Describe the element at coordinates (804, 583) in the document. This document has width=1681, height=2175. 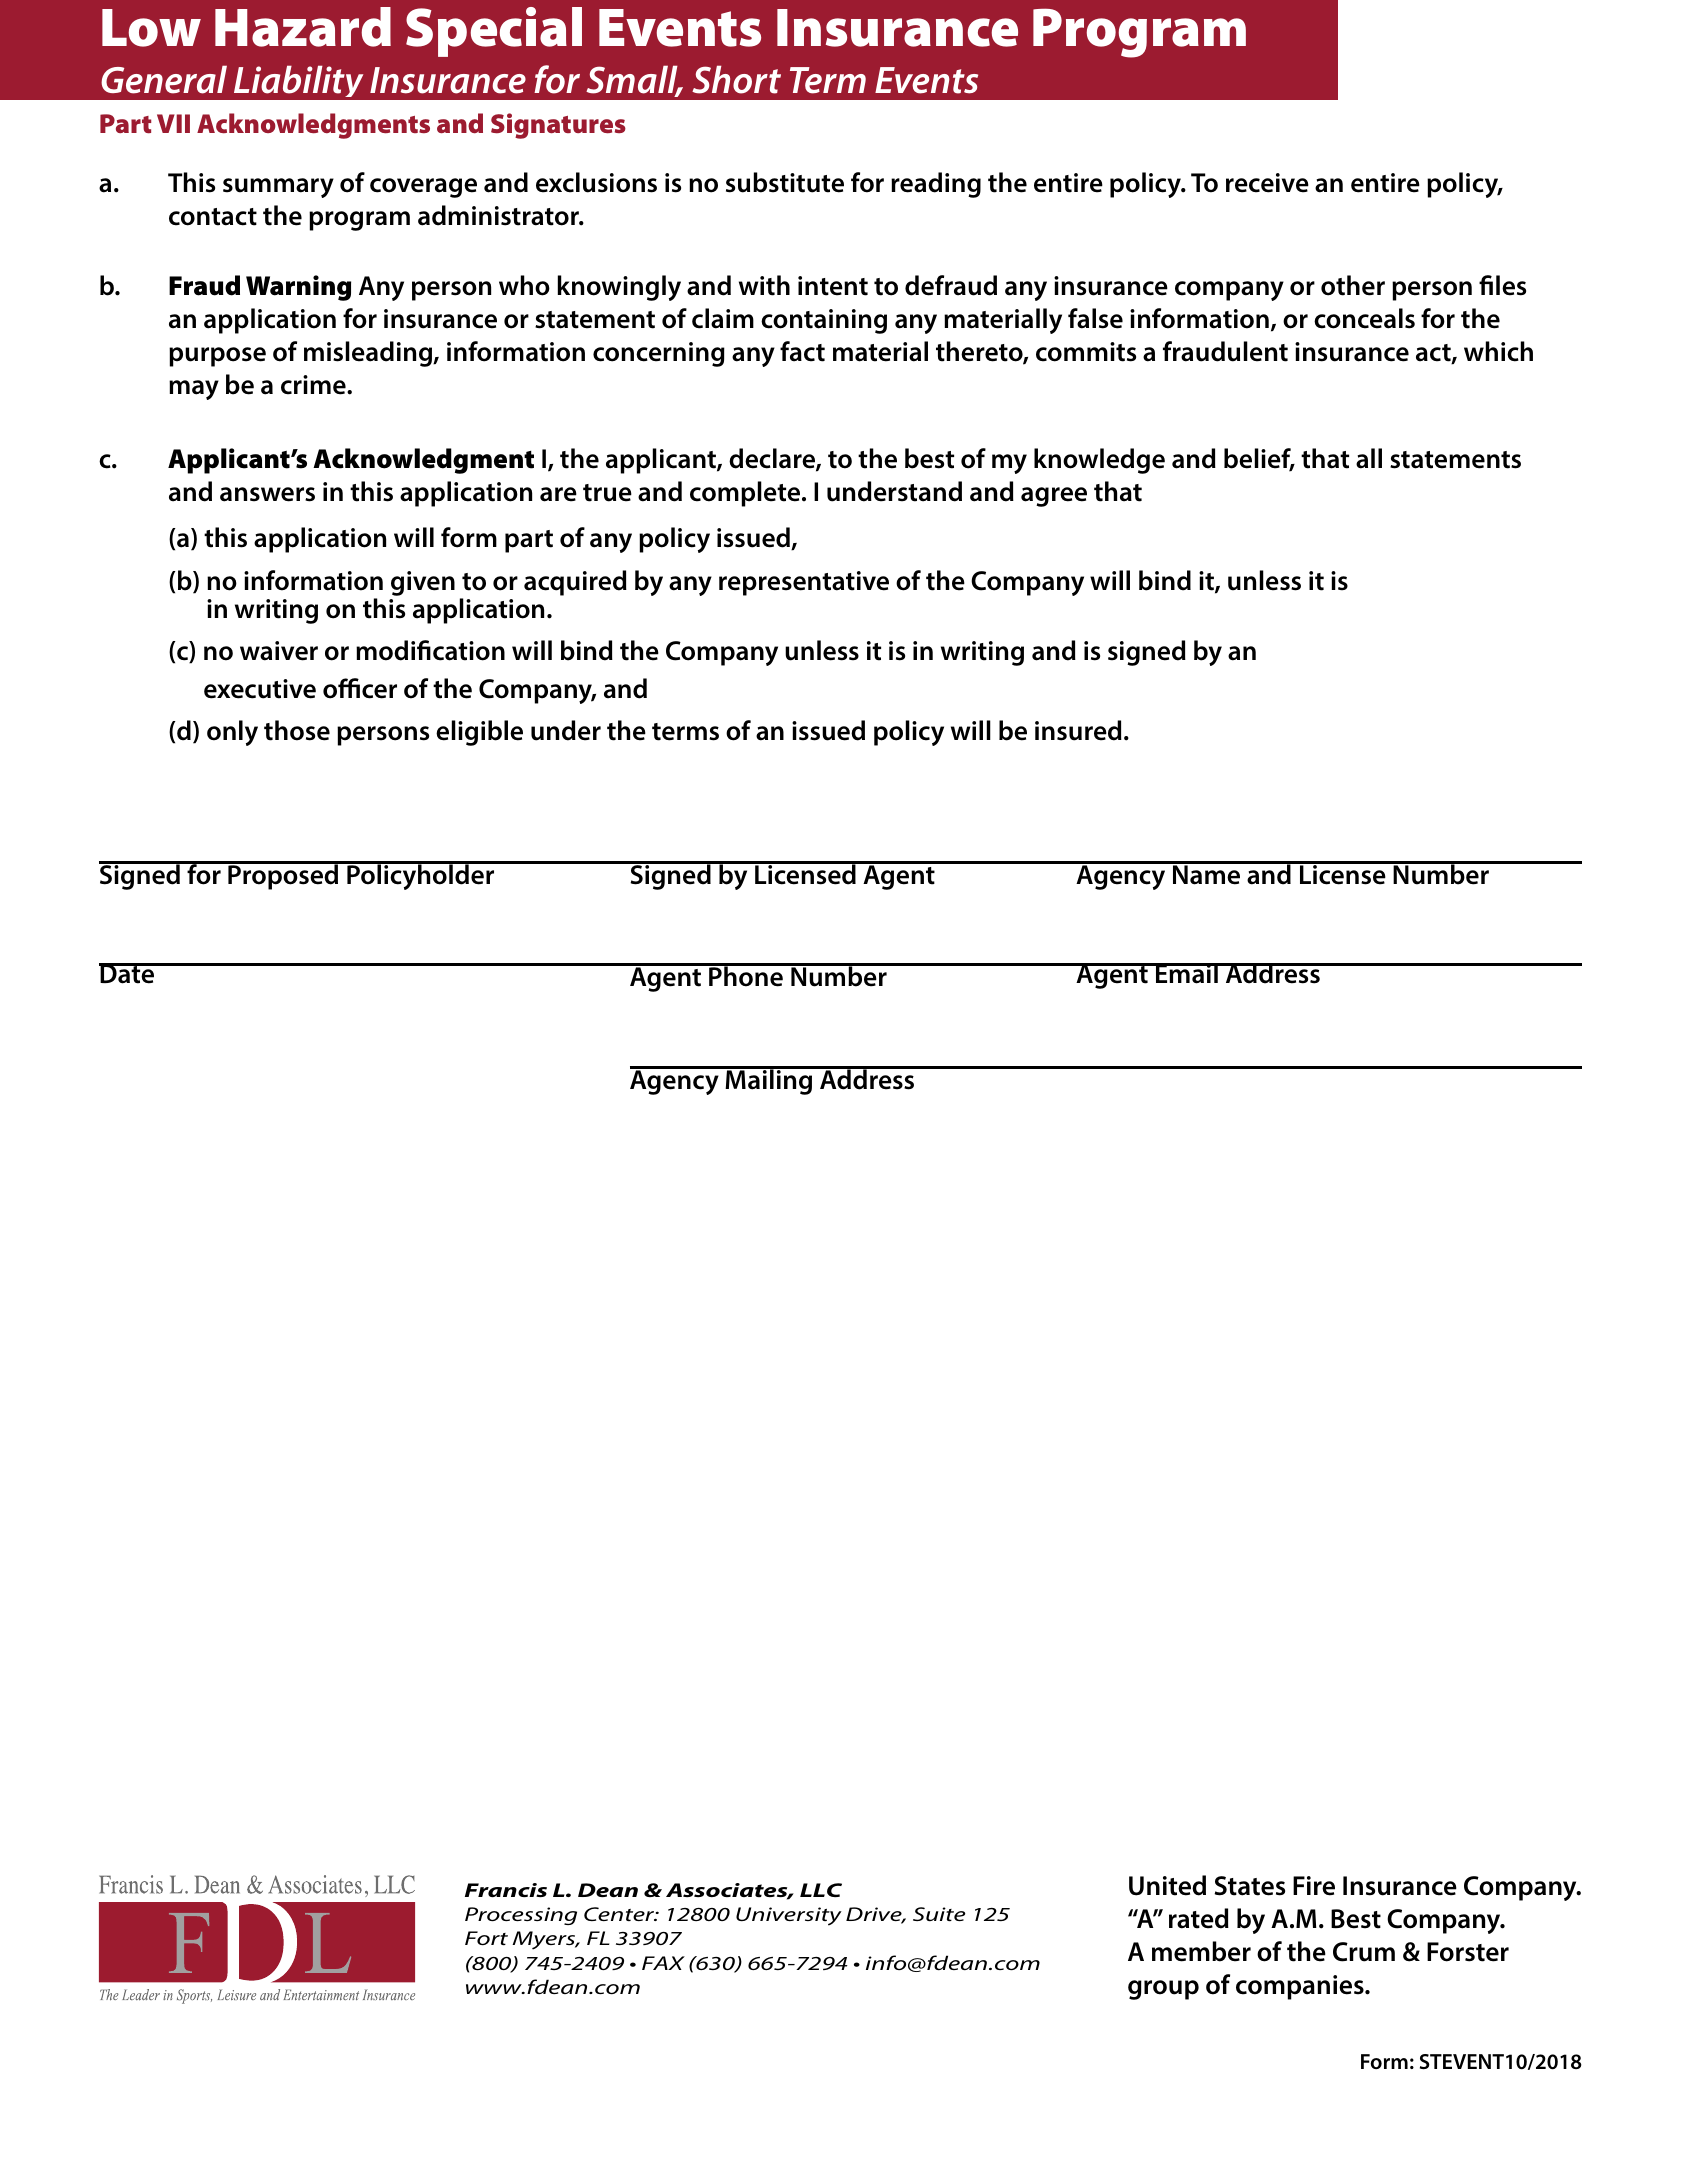
I see `representative` at that location.
